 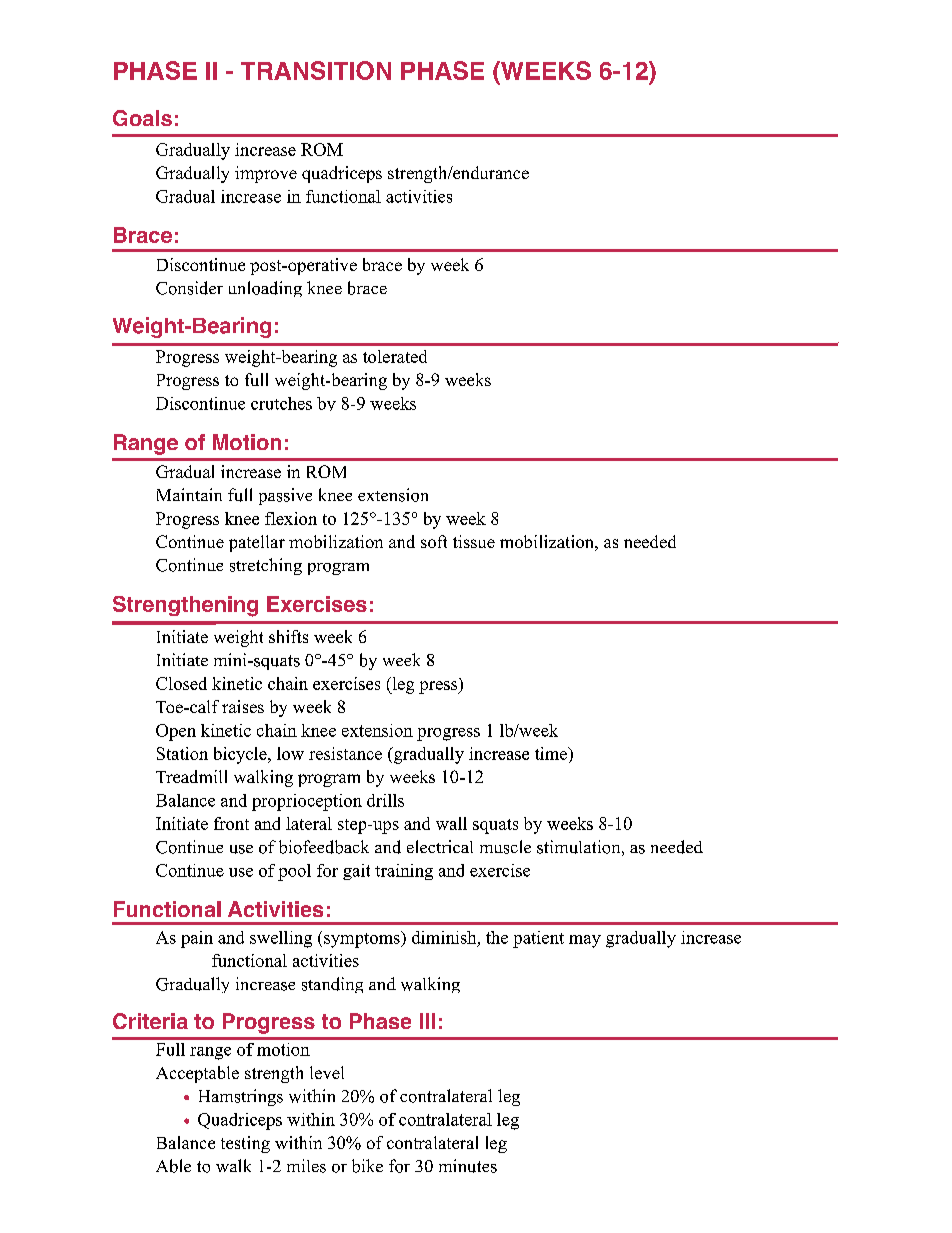 What do you see at coordinates (281, 403) in the screenshot?
I see `crutches` at bounding box center [281, 403].
